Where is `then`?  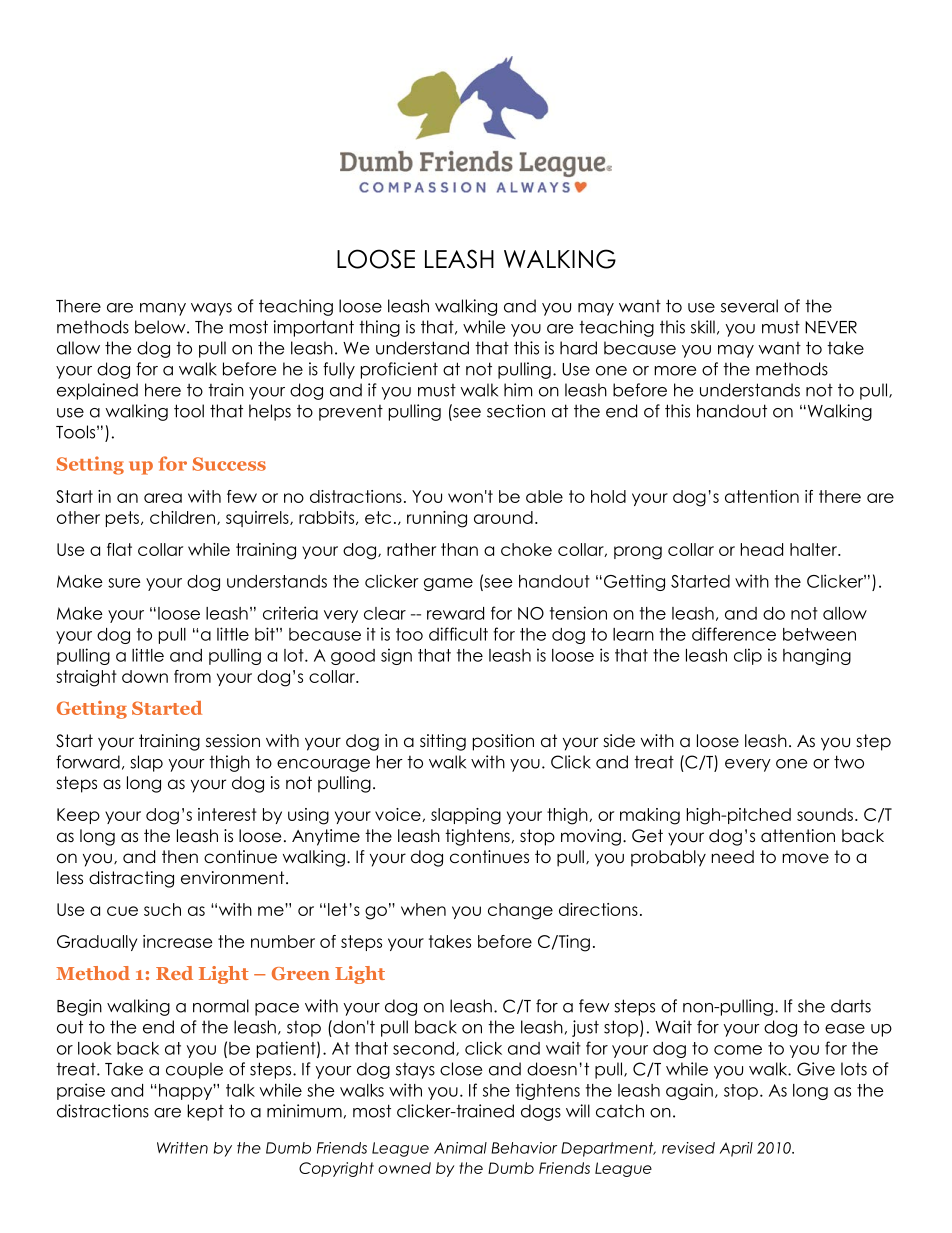 then is located at coordinates (180, 857).
